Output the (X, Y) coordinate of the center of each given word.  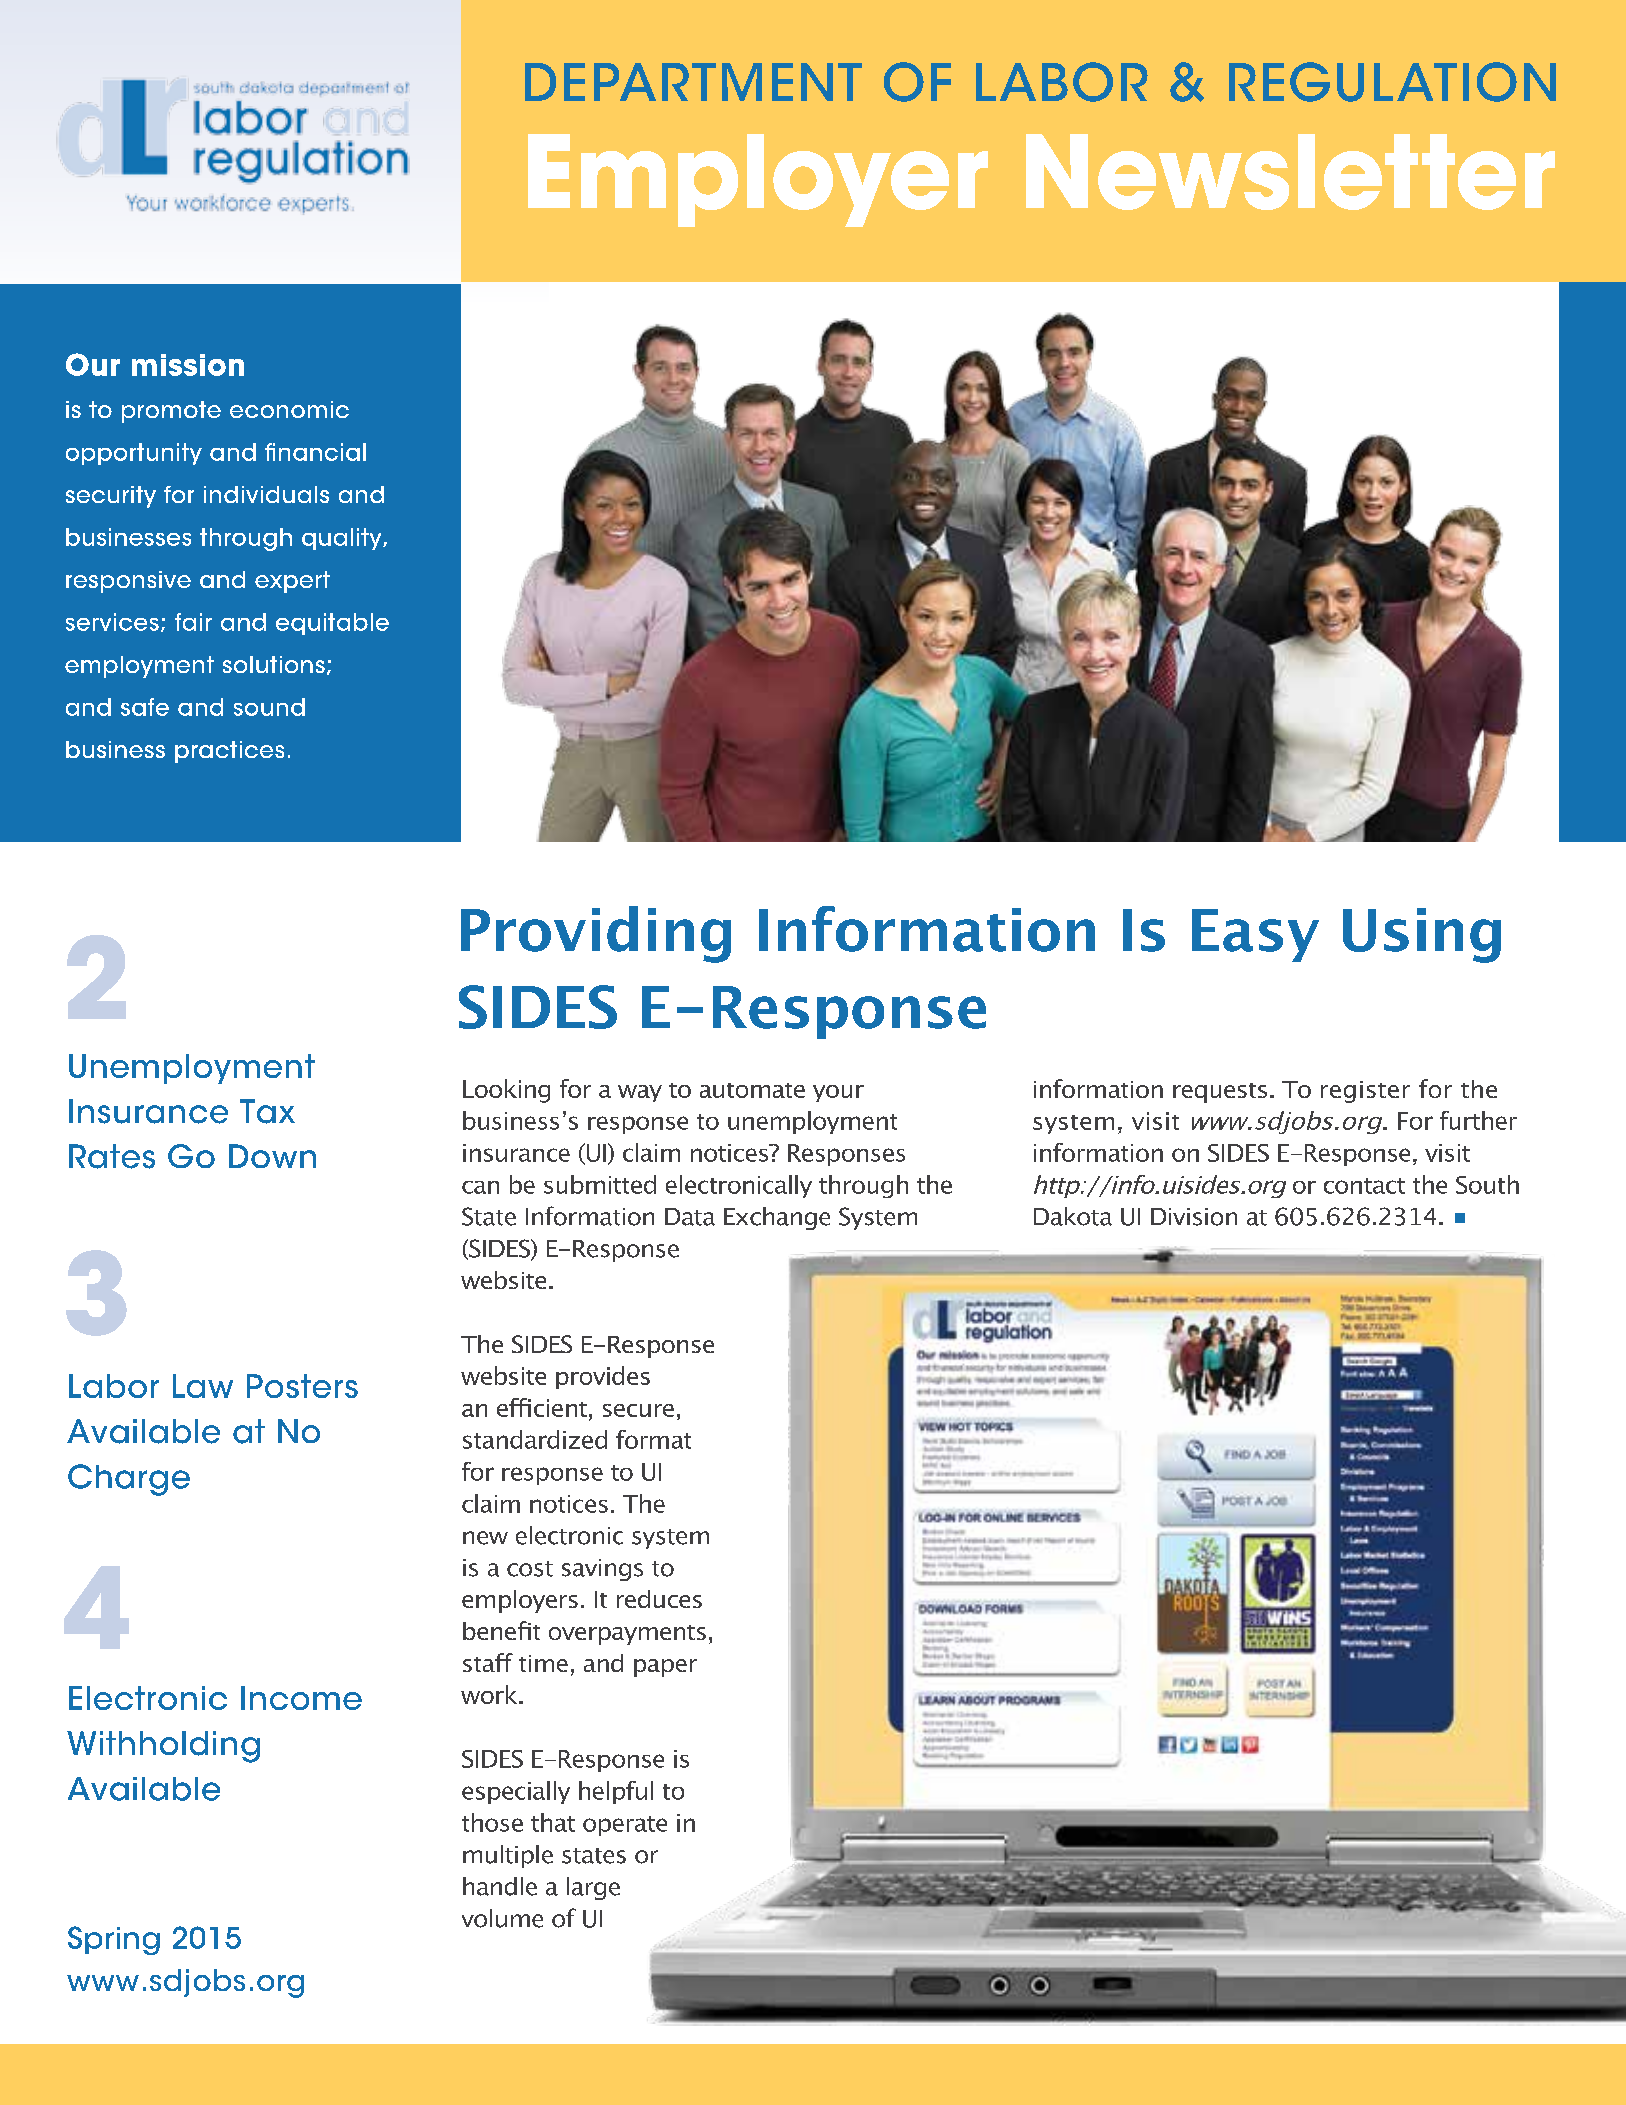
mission (188, 365)
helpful (616, 1792)
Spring (114, 1940)
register (1365, 1092)
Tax (267, 1111)
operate (625, 1826)
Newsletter (1290, 172)
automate (752, 1090)
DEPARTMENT (693, 82)
